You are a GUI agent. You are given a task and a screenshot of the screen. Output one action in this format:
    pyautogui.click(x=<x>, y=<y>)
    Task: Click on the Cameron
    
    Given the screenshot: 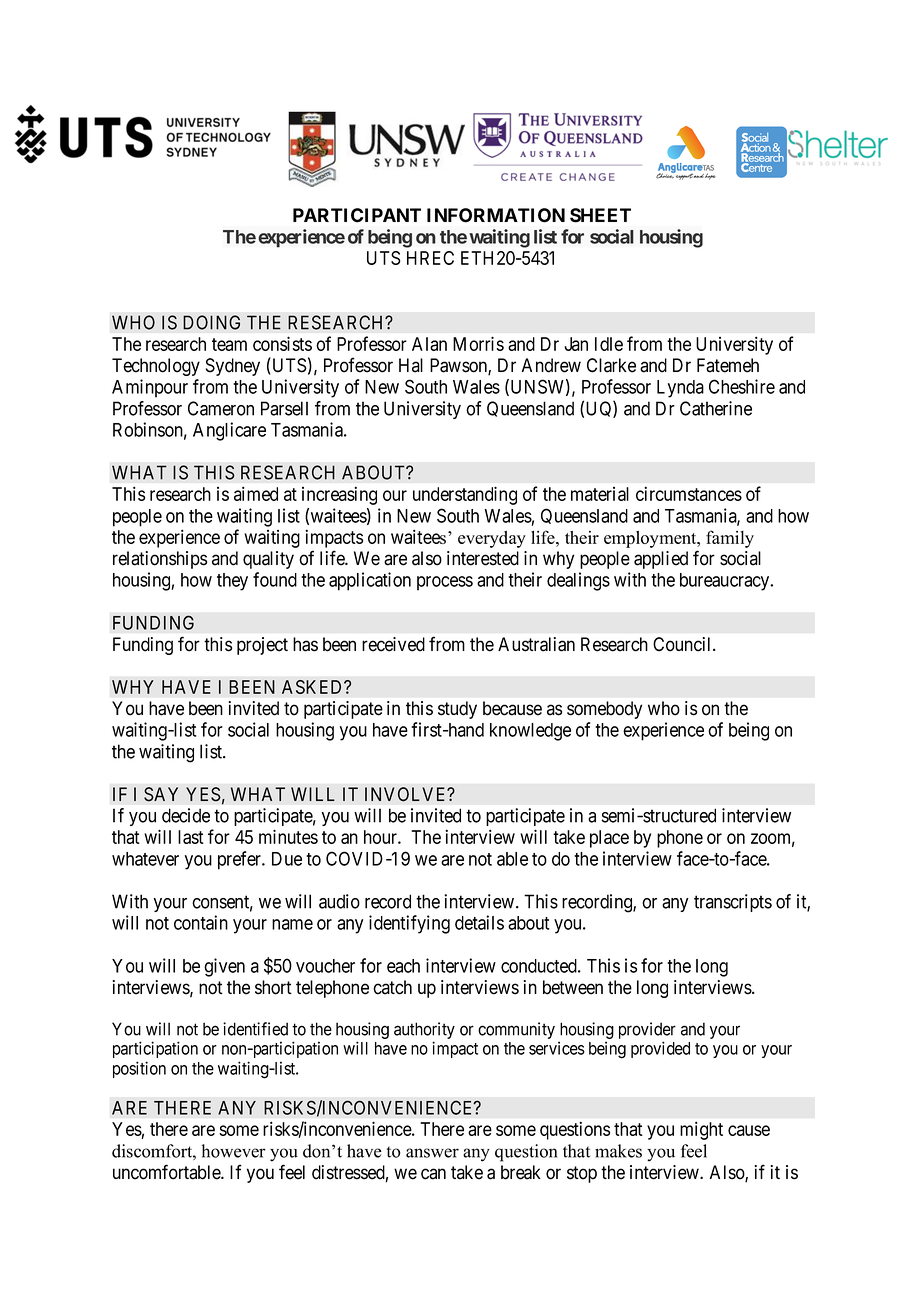 What is the action you would take?
    pyautogui.click(x=221, y=408)
